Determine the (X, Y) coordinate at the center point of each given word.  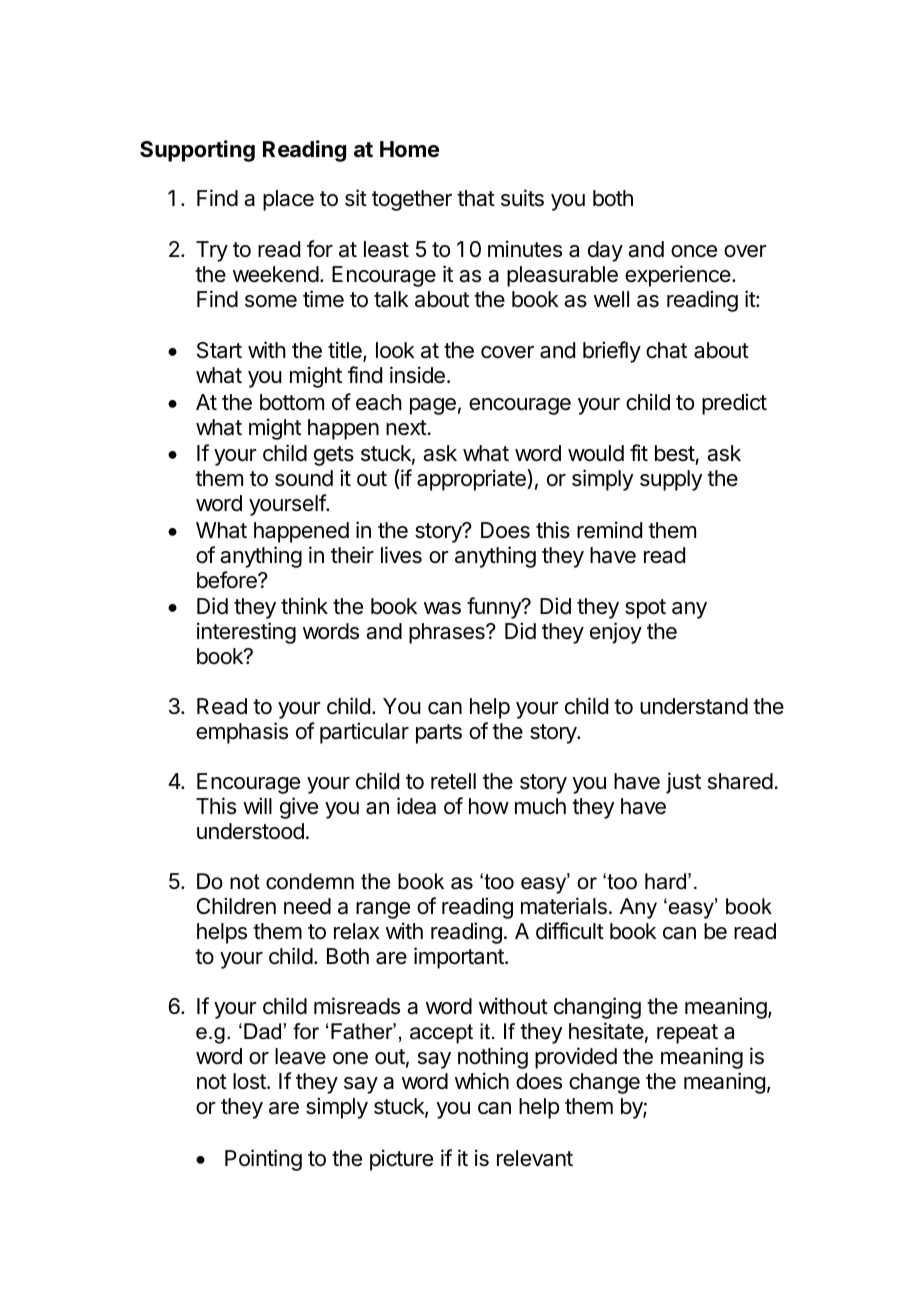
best (675, 453)
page (433, 406)
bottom (292, 402)
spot (645, 609)
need (307, 906)
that (476, 198)
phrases (448, 633)
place (288, 200)
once (694, 251)
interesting (246, 633)
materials (564, 906)
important (460, 958)
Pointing (263, 1160)
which (482, 1081)
